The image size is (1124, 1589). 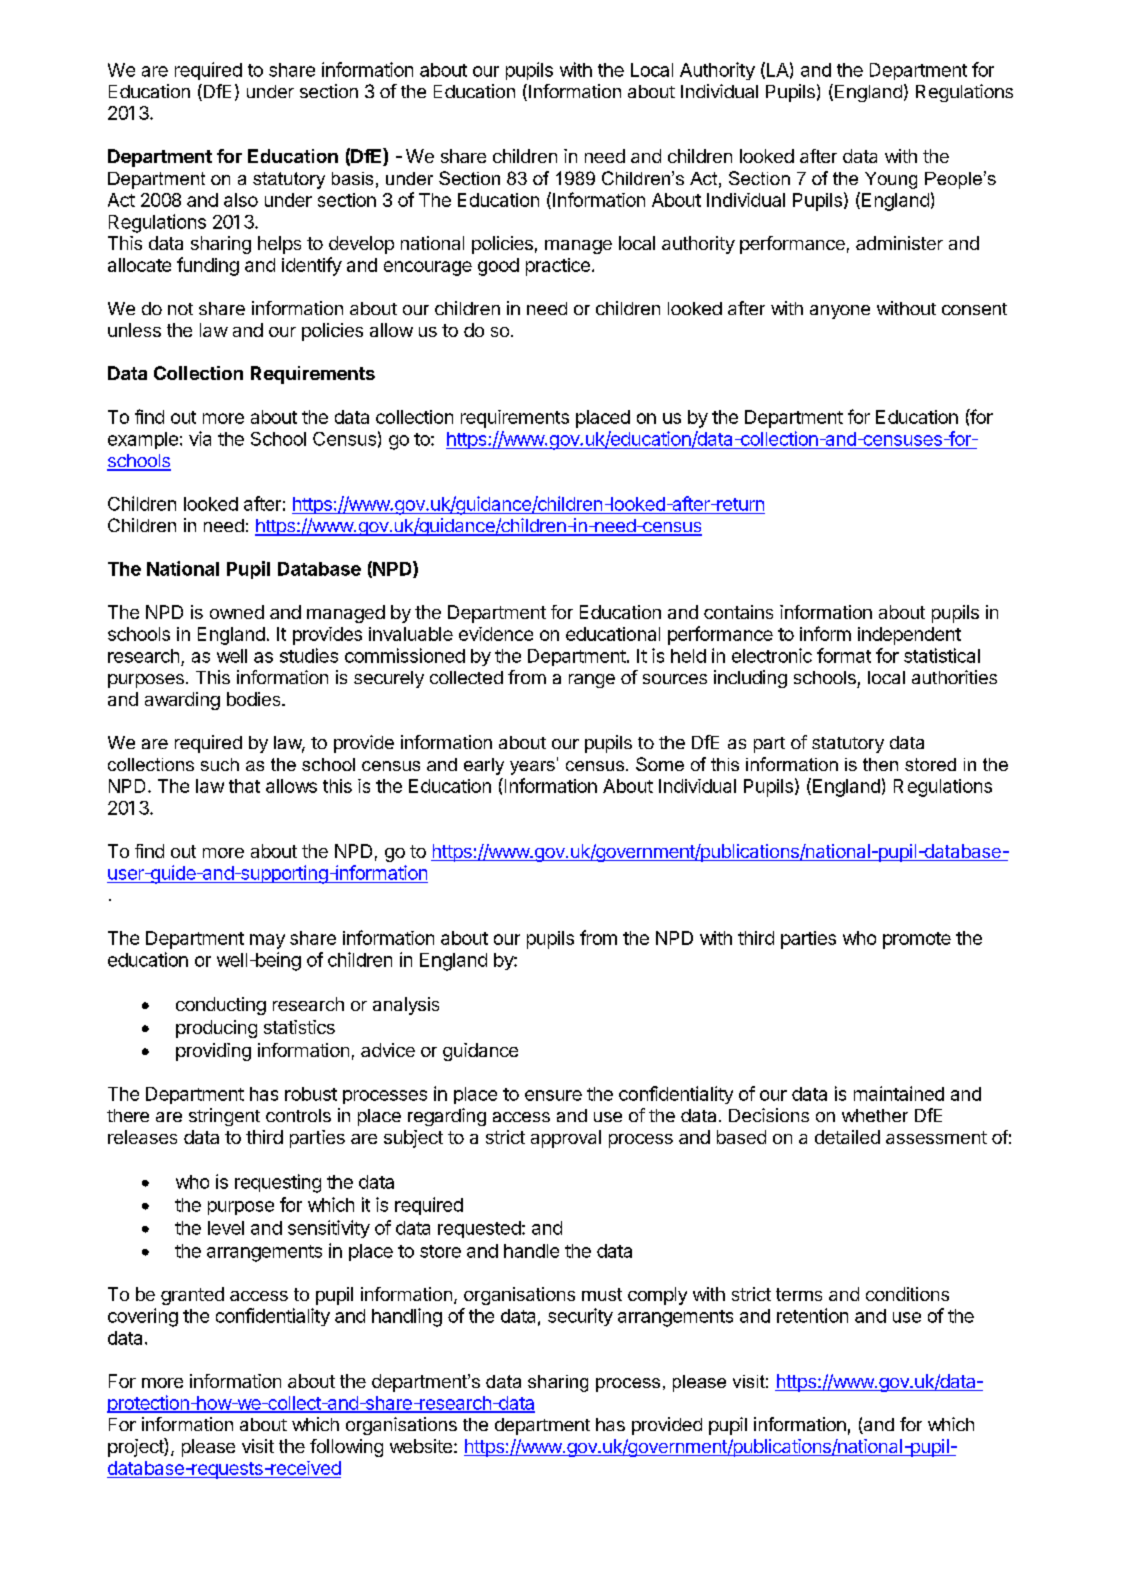 What do you see at coordinates (346, 1448) in the document?
I see `following` at bounding box center [346, 1448].
